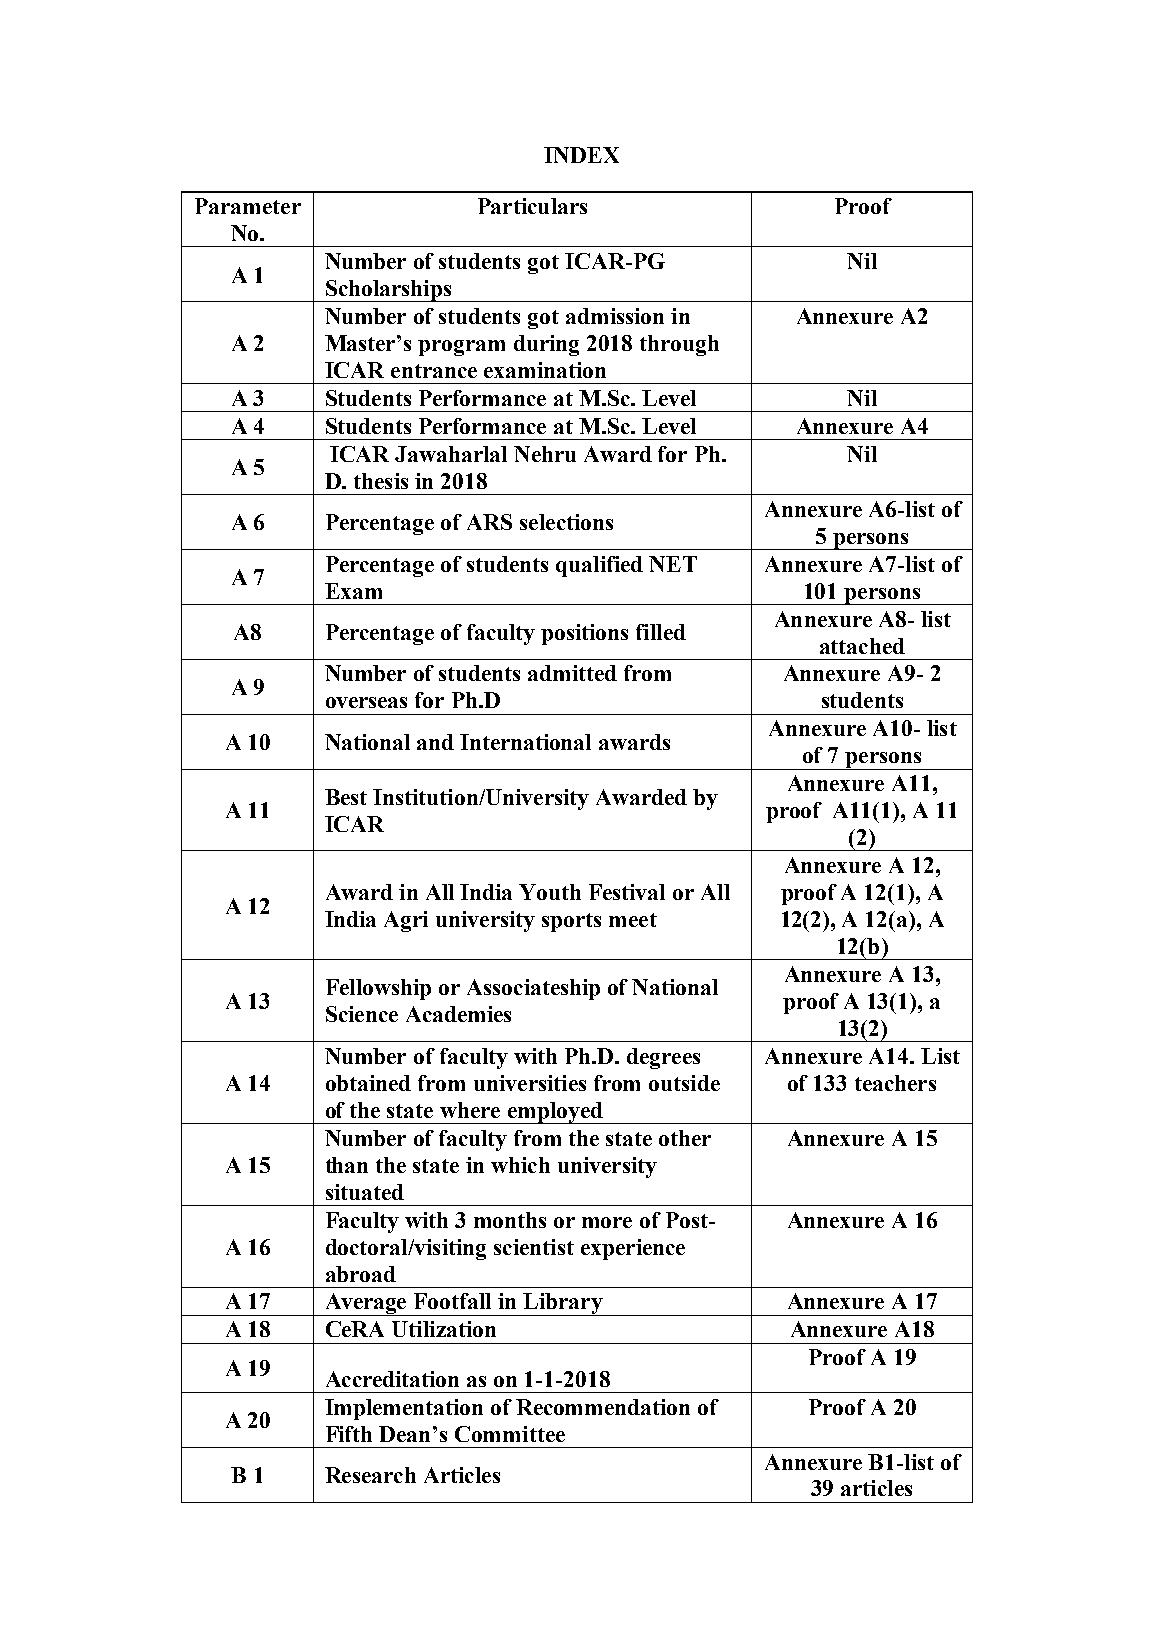 This image has height=1645, width=1163. I want to click on Fifth, so click(349, 1434).
